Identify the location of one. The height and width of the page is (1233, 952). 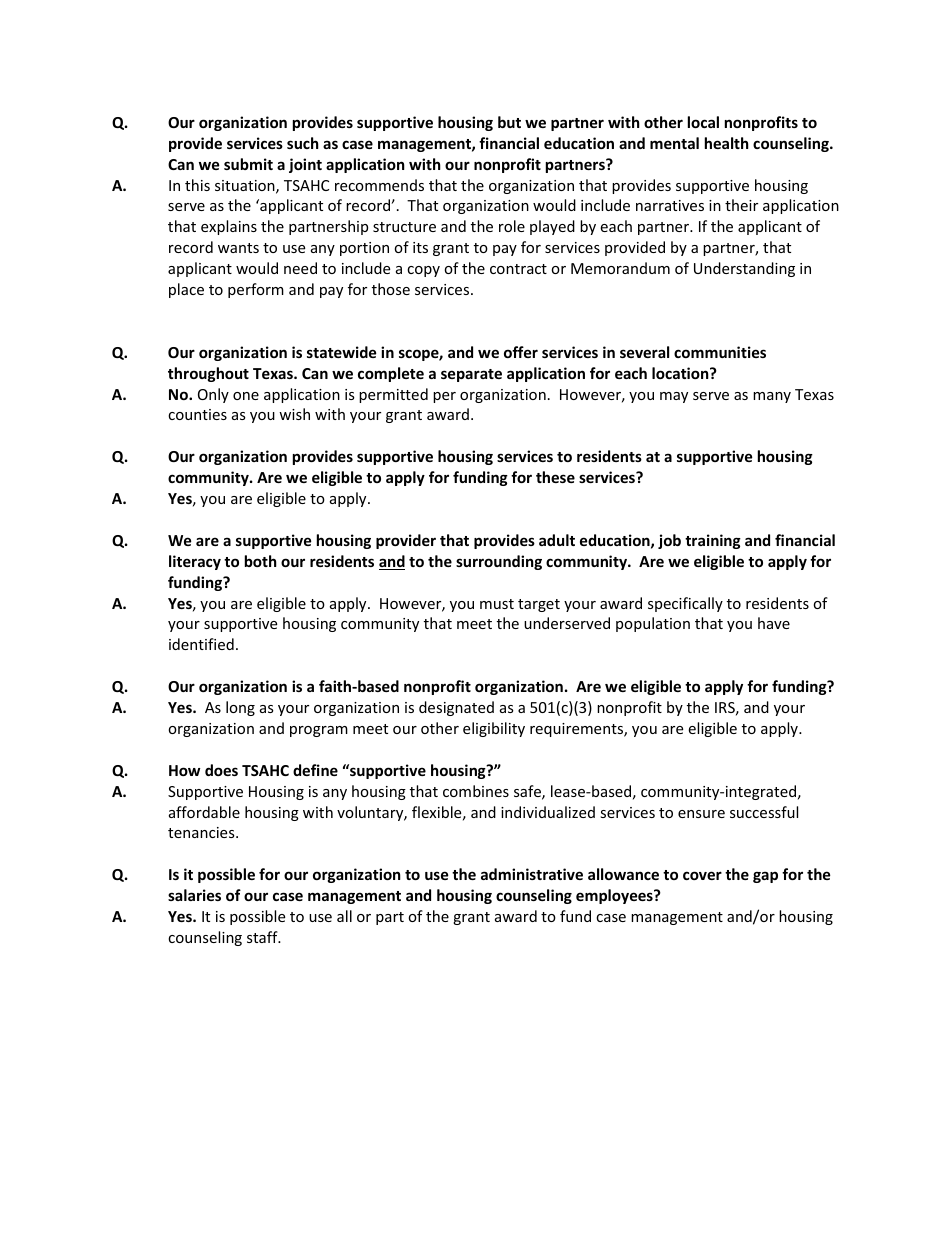
(246, 396).
